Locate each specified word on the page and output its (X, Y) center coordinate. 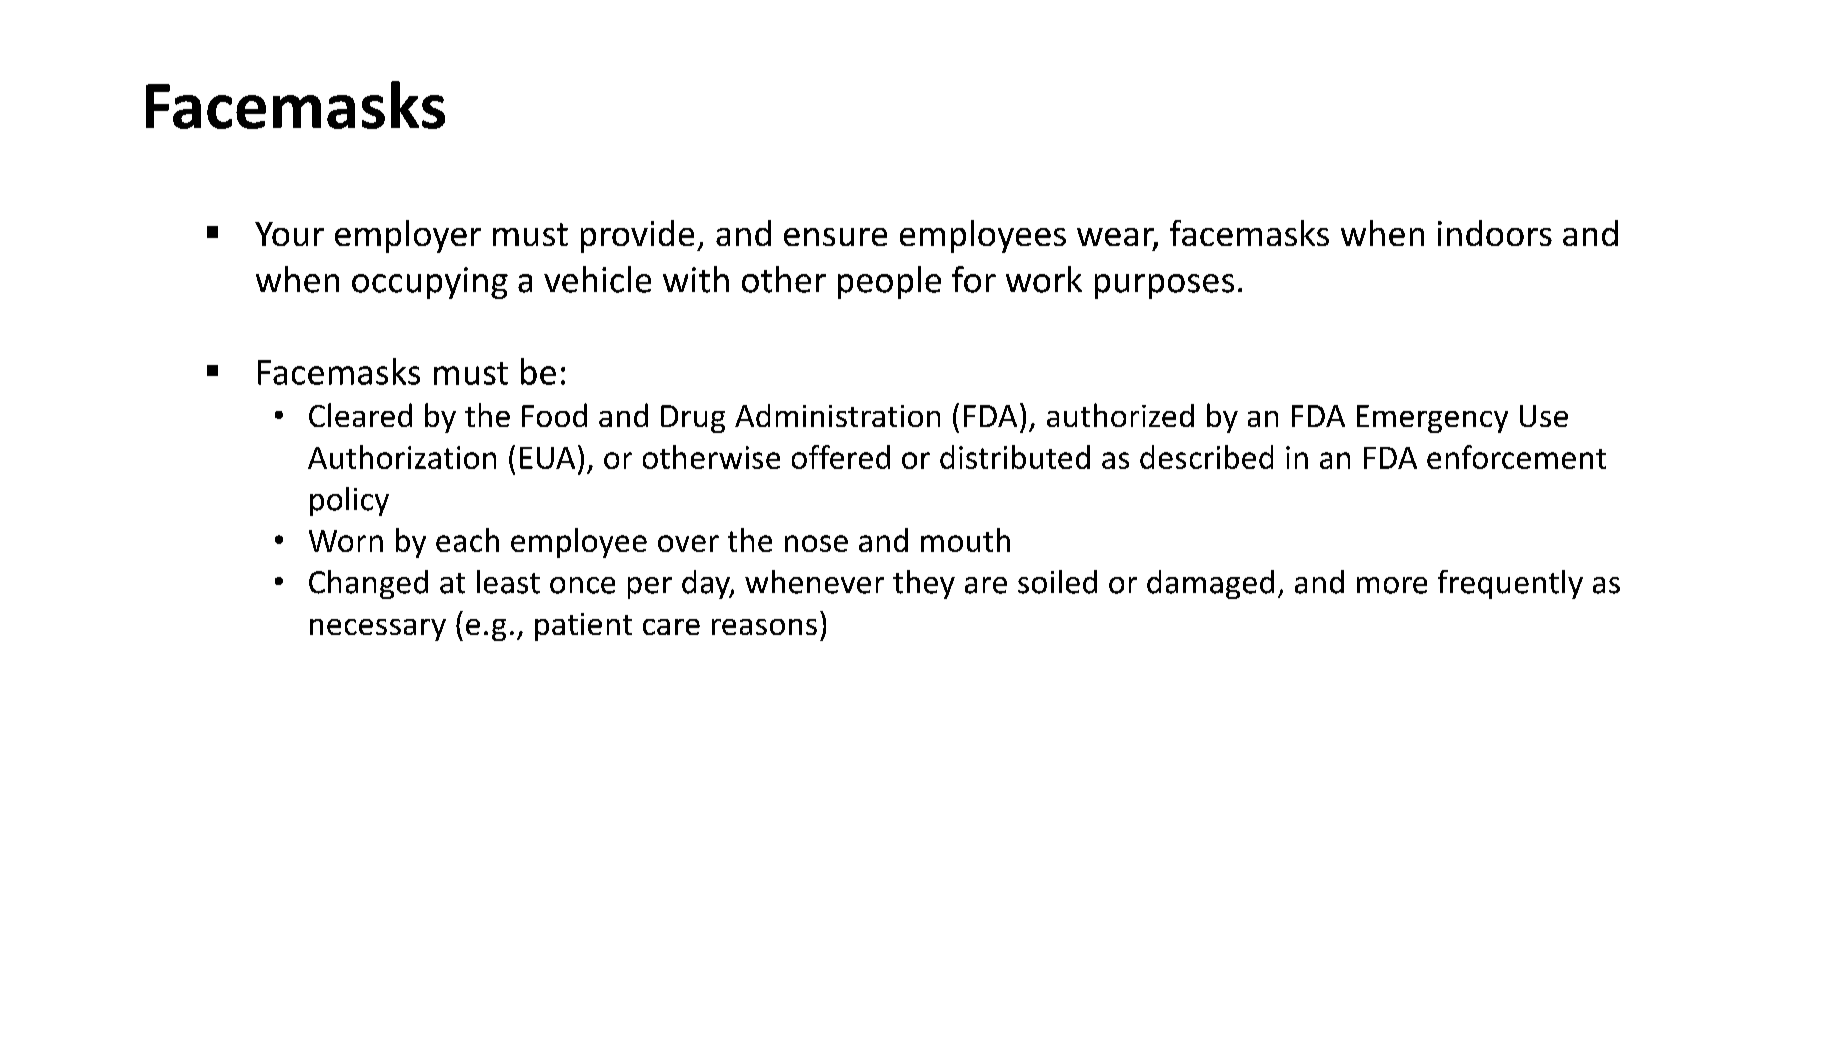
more (1392, 585)
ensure (835, 237)
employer (408, 236)
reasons (764, 627)
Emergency (1432, 419)
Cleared (360, 415)
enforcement (1516, 457)
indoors (1495, 233)
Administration (837, 415)
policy (349, 501)
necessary (378, 630)
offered (841, 457)
